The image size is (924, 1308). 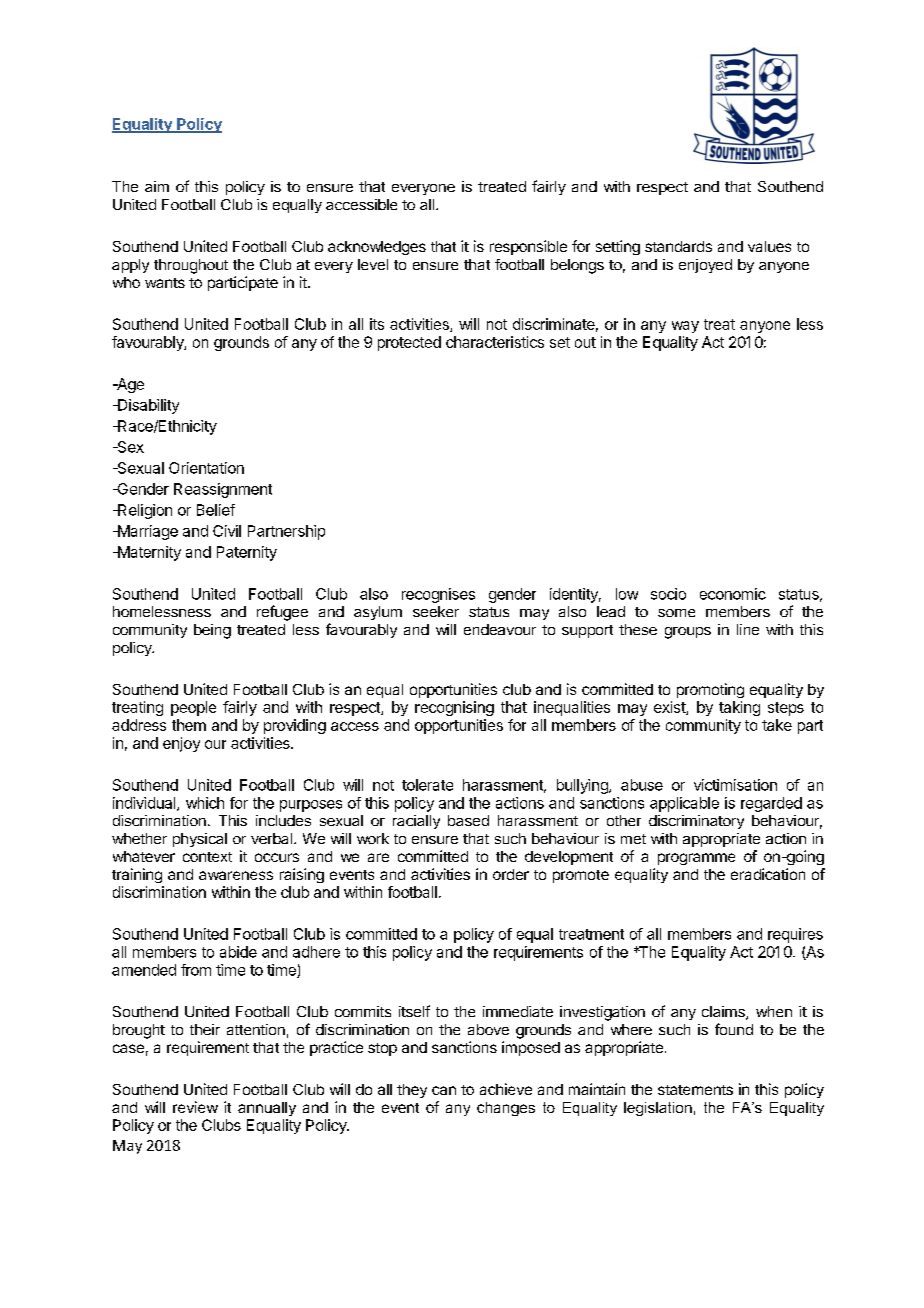 I want to click on statements, so click(x=695, y=1090).
